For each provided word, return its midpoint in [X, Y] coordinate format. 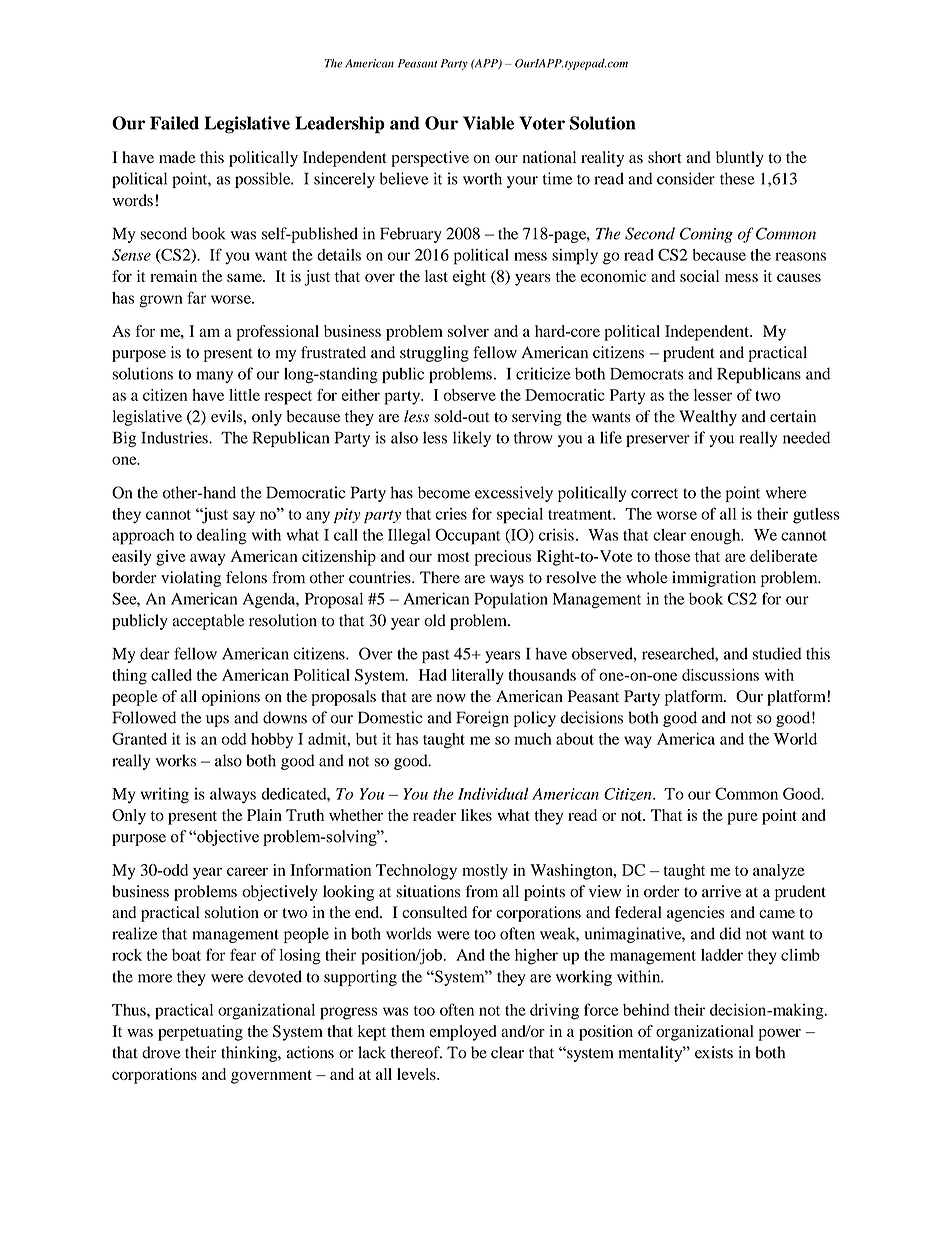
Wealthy [708, 418]
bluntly [740, 159]
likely [472, 439]
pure [742, 818]
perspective [430, 159]
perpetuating [200, 1033]
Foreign [482, 719]
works [176, 760]
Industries [175, 437]
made [177, 157]
